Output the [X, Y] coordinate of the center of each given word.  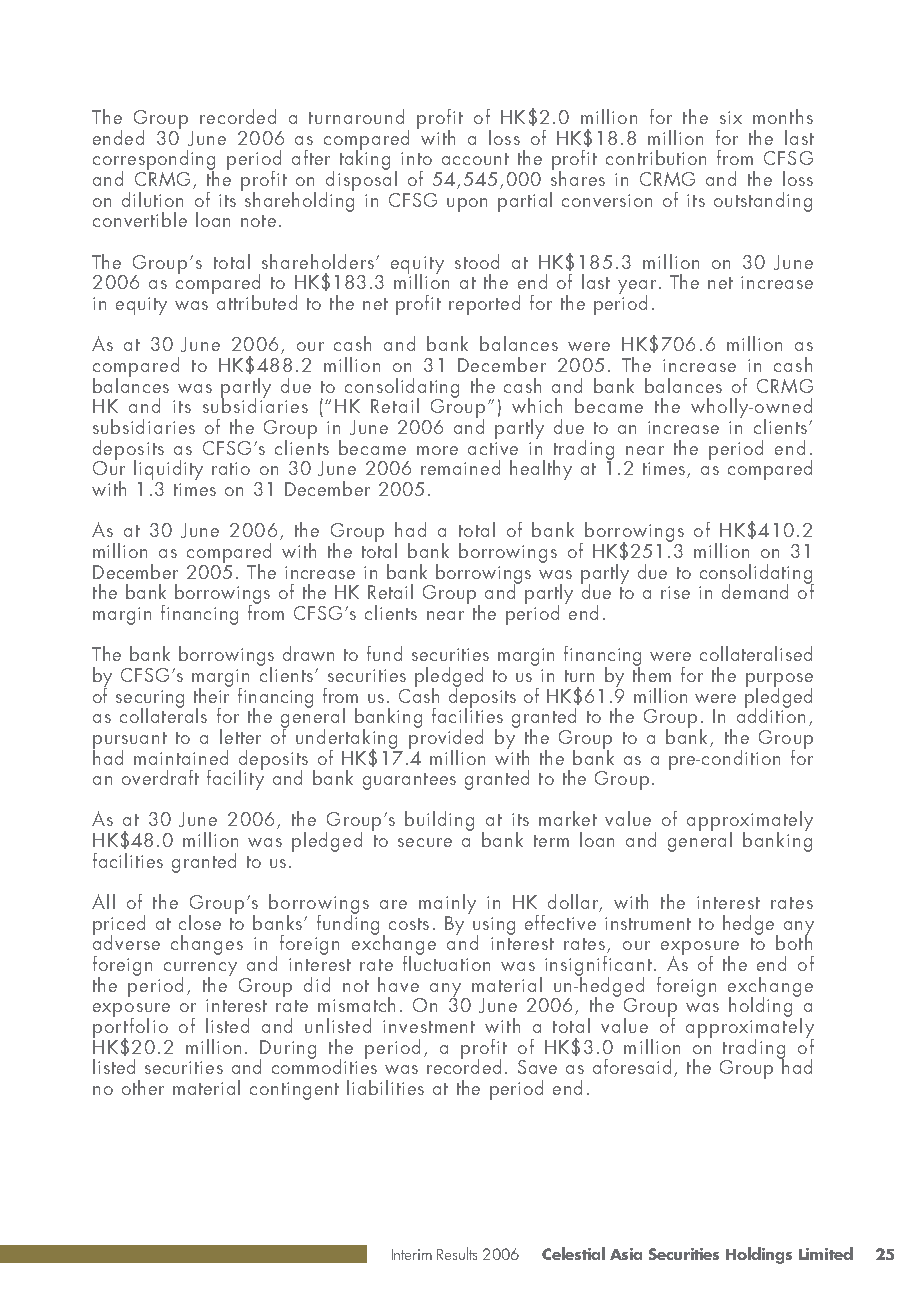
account [475, 159]
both [794, 941]
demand [755, 591]
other [143, 1087]
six [731, 117]
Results [457, 1253]
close [200, 922]
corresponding [154, 161]
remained [460, 467]
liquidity [168, 471]
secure [425, 842]
